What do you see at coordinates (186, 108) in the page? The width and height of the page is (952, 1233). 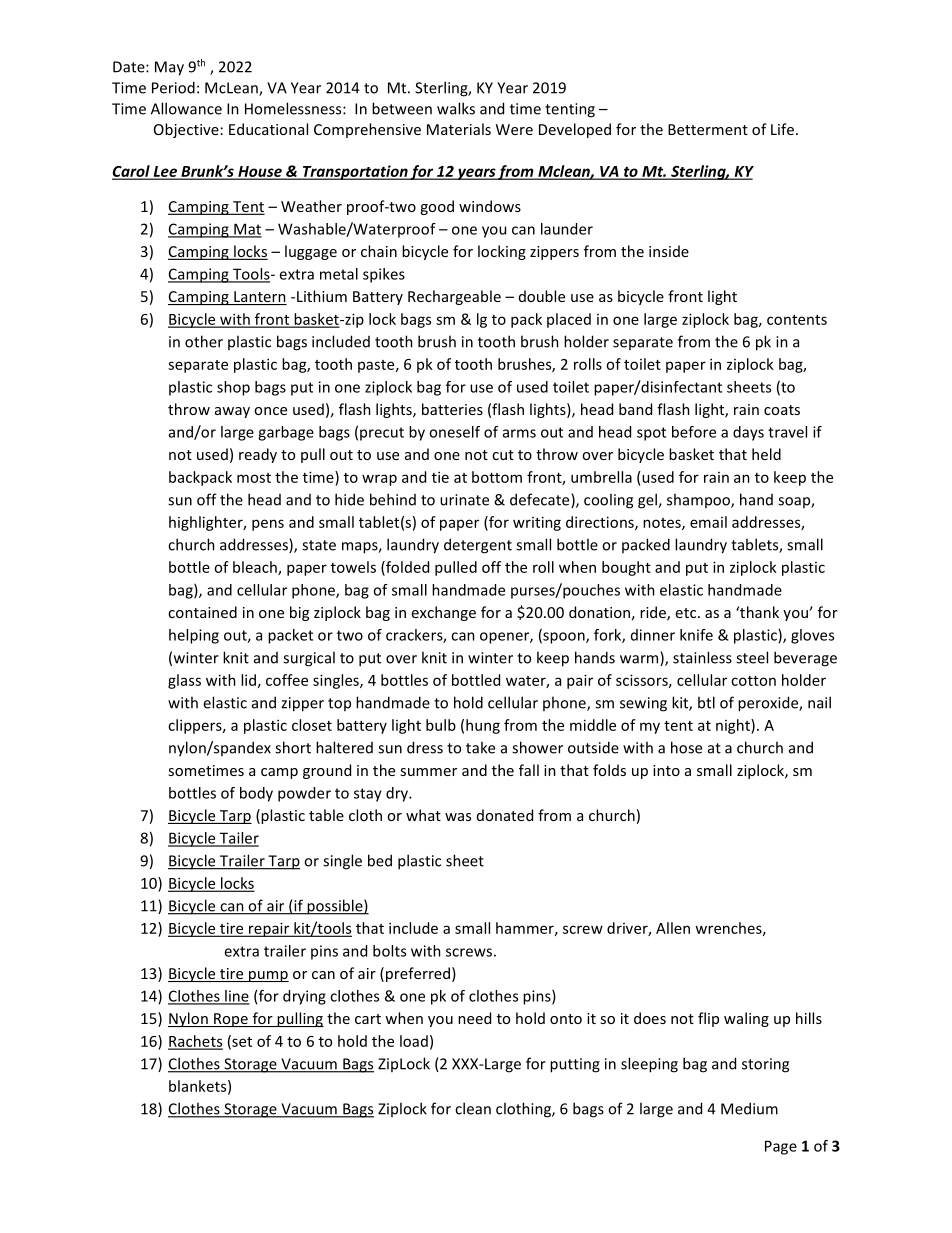 I see `Allowance` at bounding box center [186, 108].
